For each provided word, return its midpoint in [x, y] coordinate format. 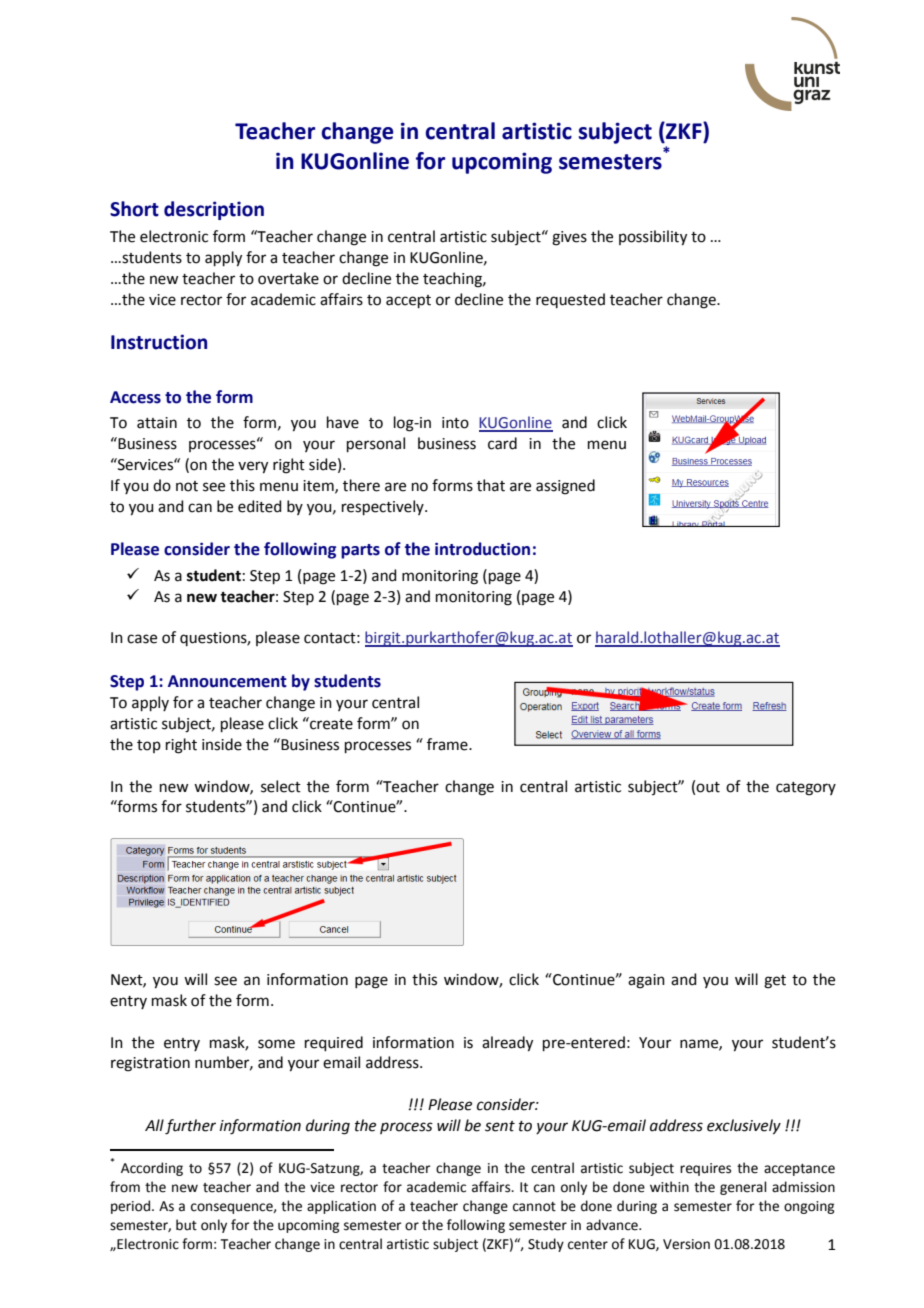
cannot [534, 1207]
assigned [565, 487]
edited [260, 506]
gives [569, 238]
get [775, 982]
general [743, 1188]
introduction [482, 549]
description [214, 210]
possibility [653, 238]
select [281, 786]
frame [448, 744]
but [186, 1225]
